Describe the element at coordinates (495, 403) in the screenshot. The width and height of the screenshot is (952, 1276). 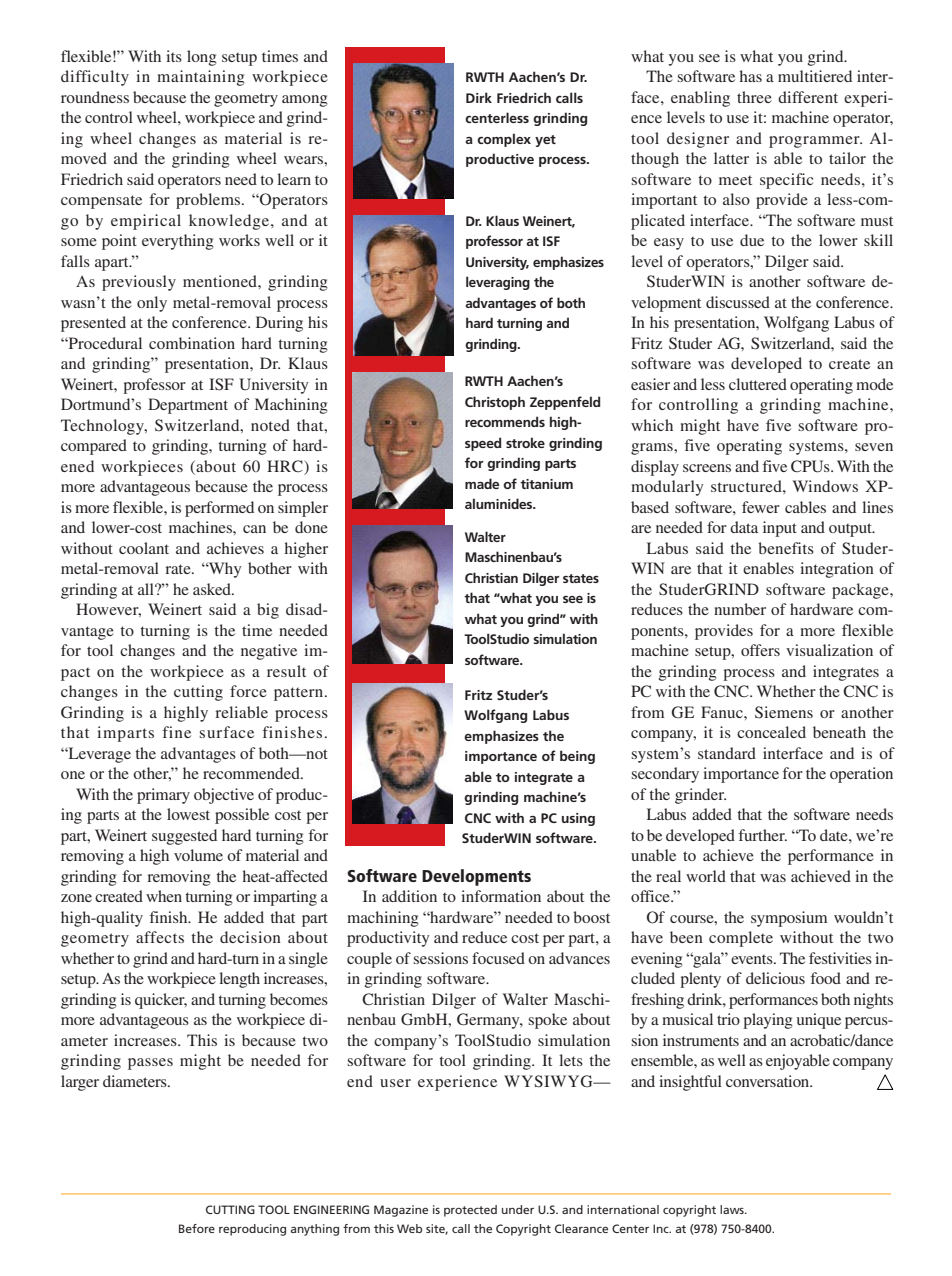
I see `Christoph` at that location.
